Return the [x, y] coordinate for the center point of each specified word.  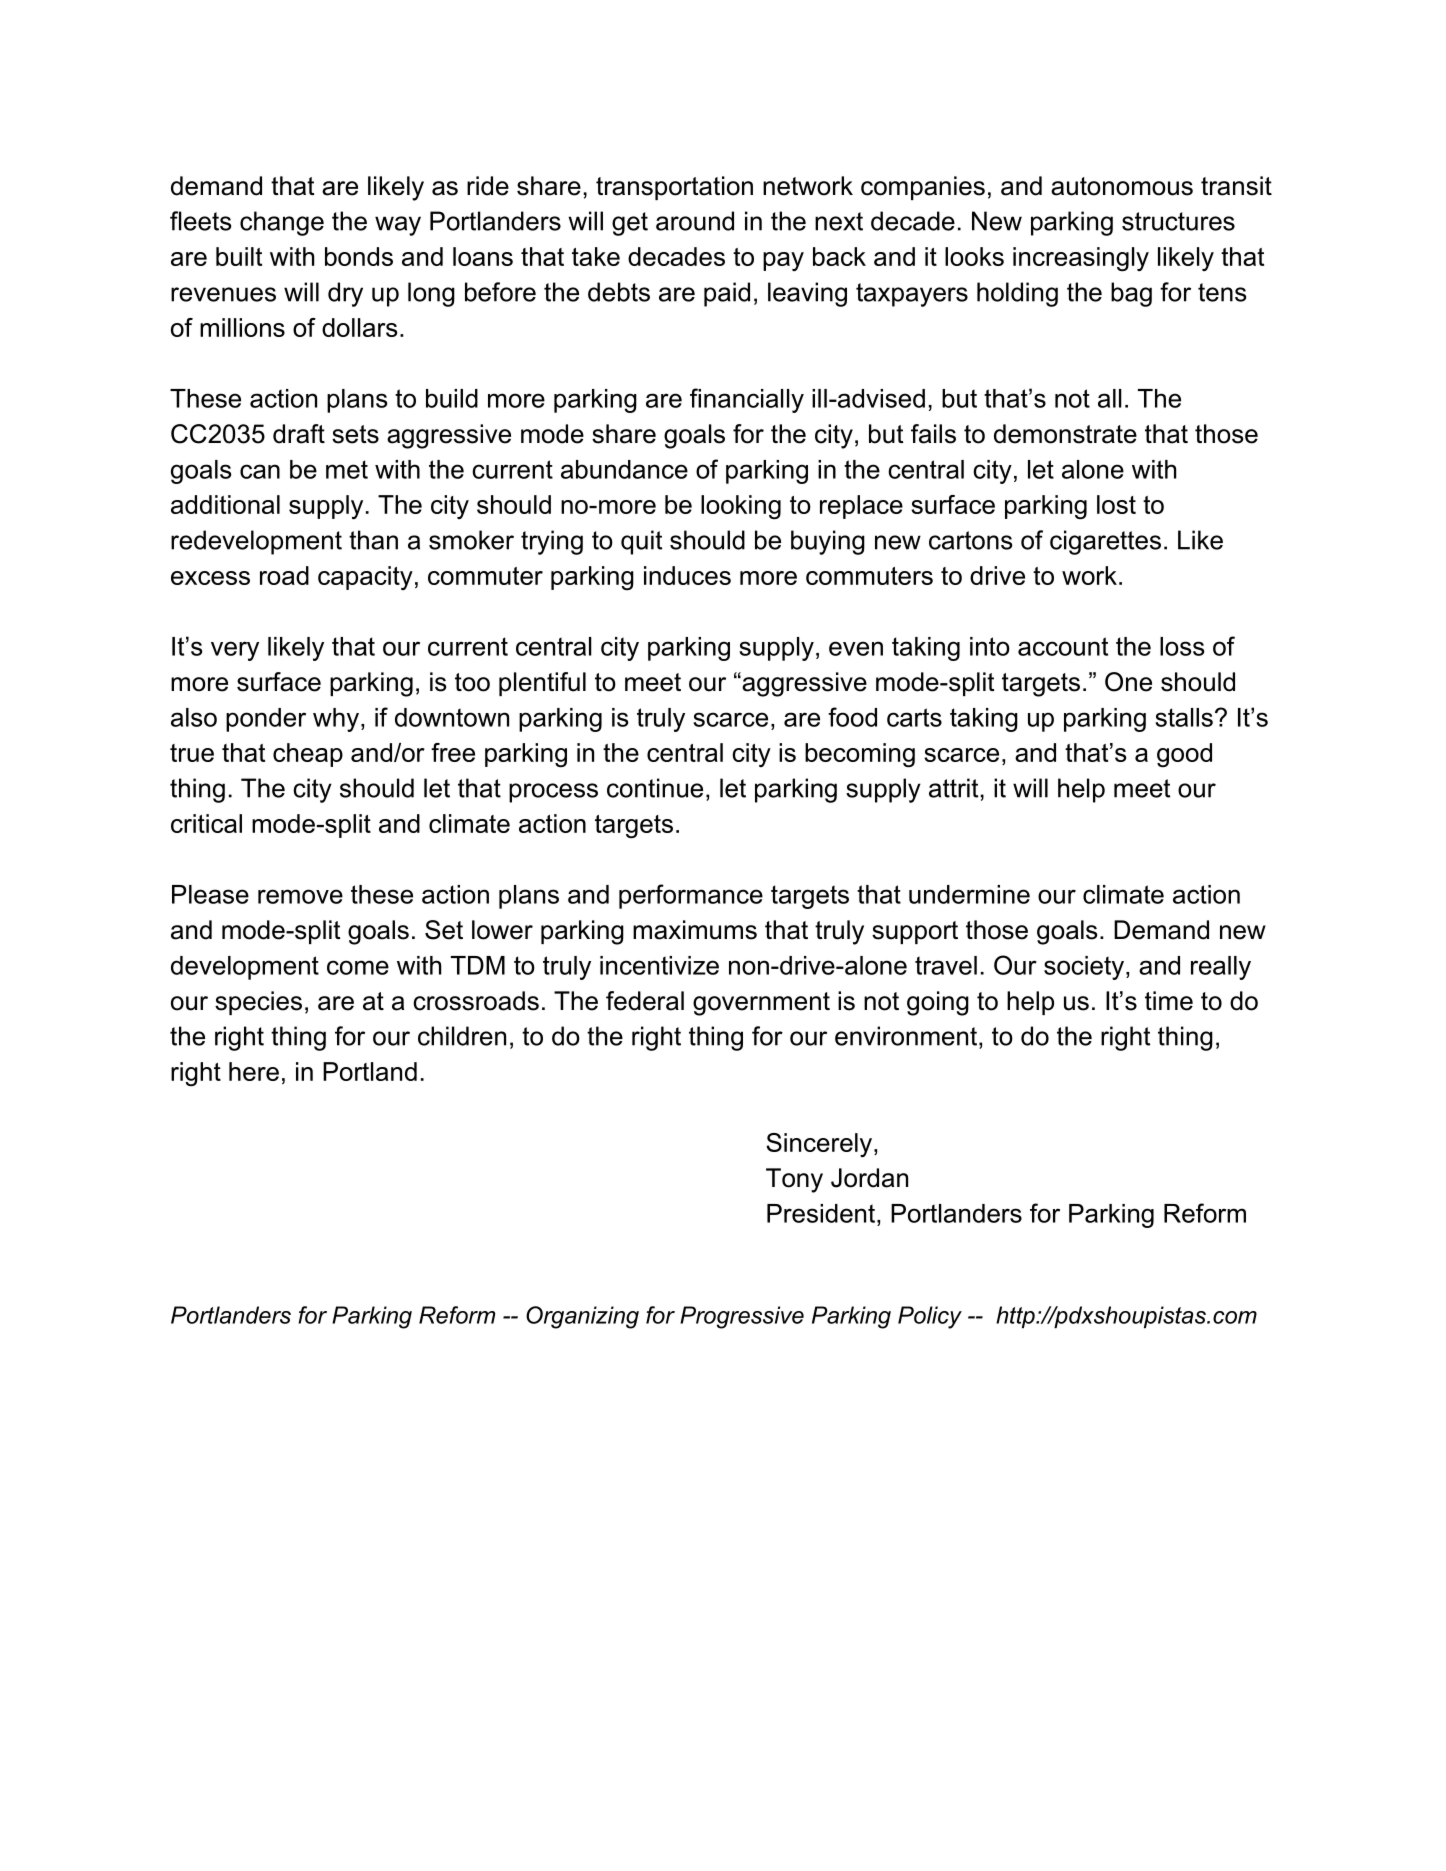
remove [300, 896]
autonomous [1122, 186]
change [282, 223]
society [1084, 968]
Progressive [742, 1317]
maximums [695, 930]
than [373, 540]
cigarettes [1105, 542]
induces [687, 575]
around [695, 221]
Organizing [582, 1317]
